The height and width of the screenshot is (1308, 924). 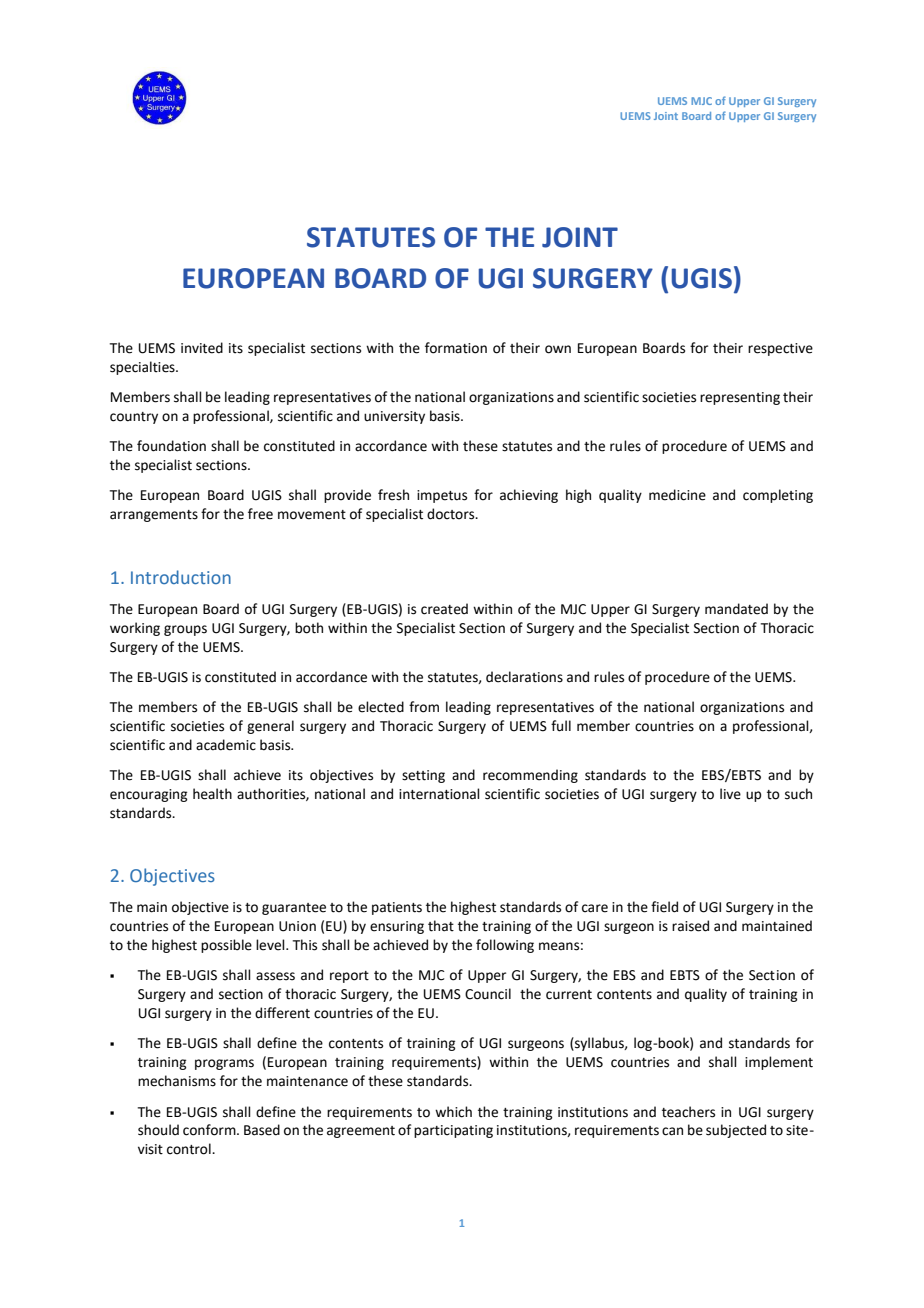 What do you see at coordinates (202, 348) in the screenshot?
I see `invited` at bounding box center [202, 348].
